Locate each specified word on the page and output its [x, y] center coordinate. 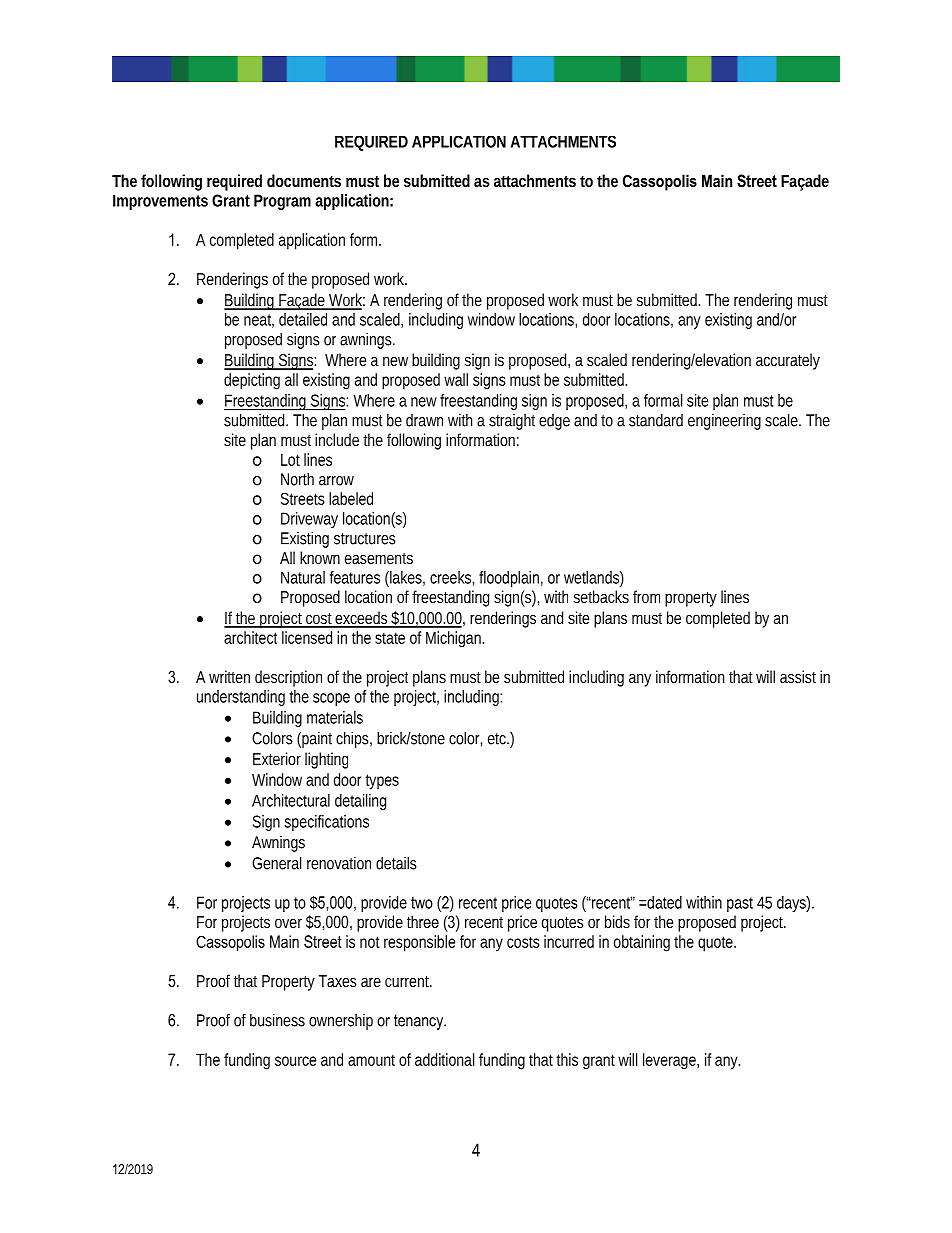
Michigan [453, 639]
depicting [252, 381]
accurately [788, 361]
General [276, 863]
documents [304, 180]
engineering [724, 422]
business [277, 1020]
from [646, 596]
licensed [307, 637]
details [396, 863]
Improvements [160, 202]
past [740, 904]
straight [512, 422]
